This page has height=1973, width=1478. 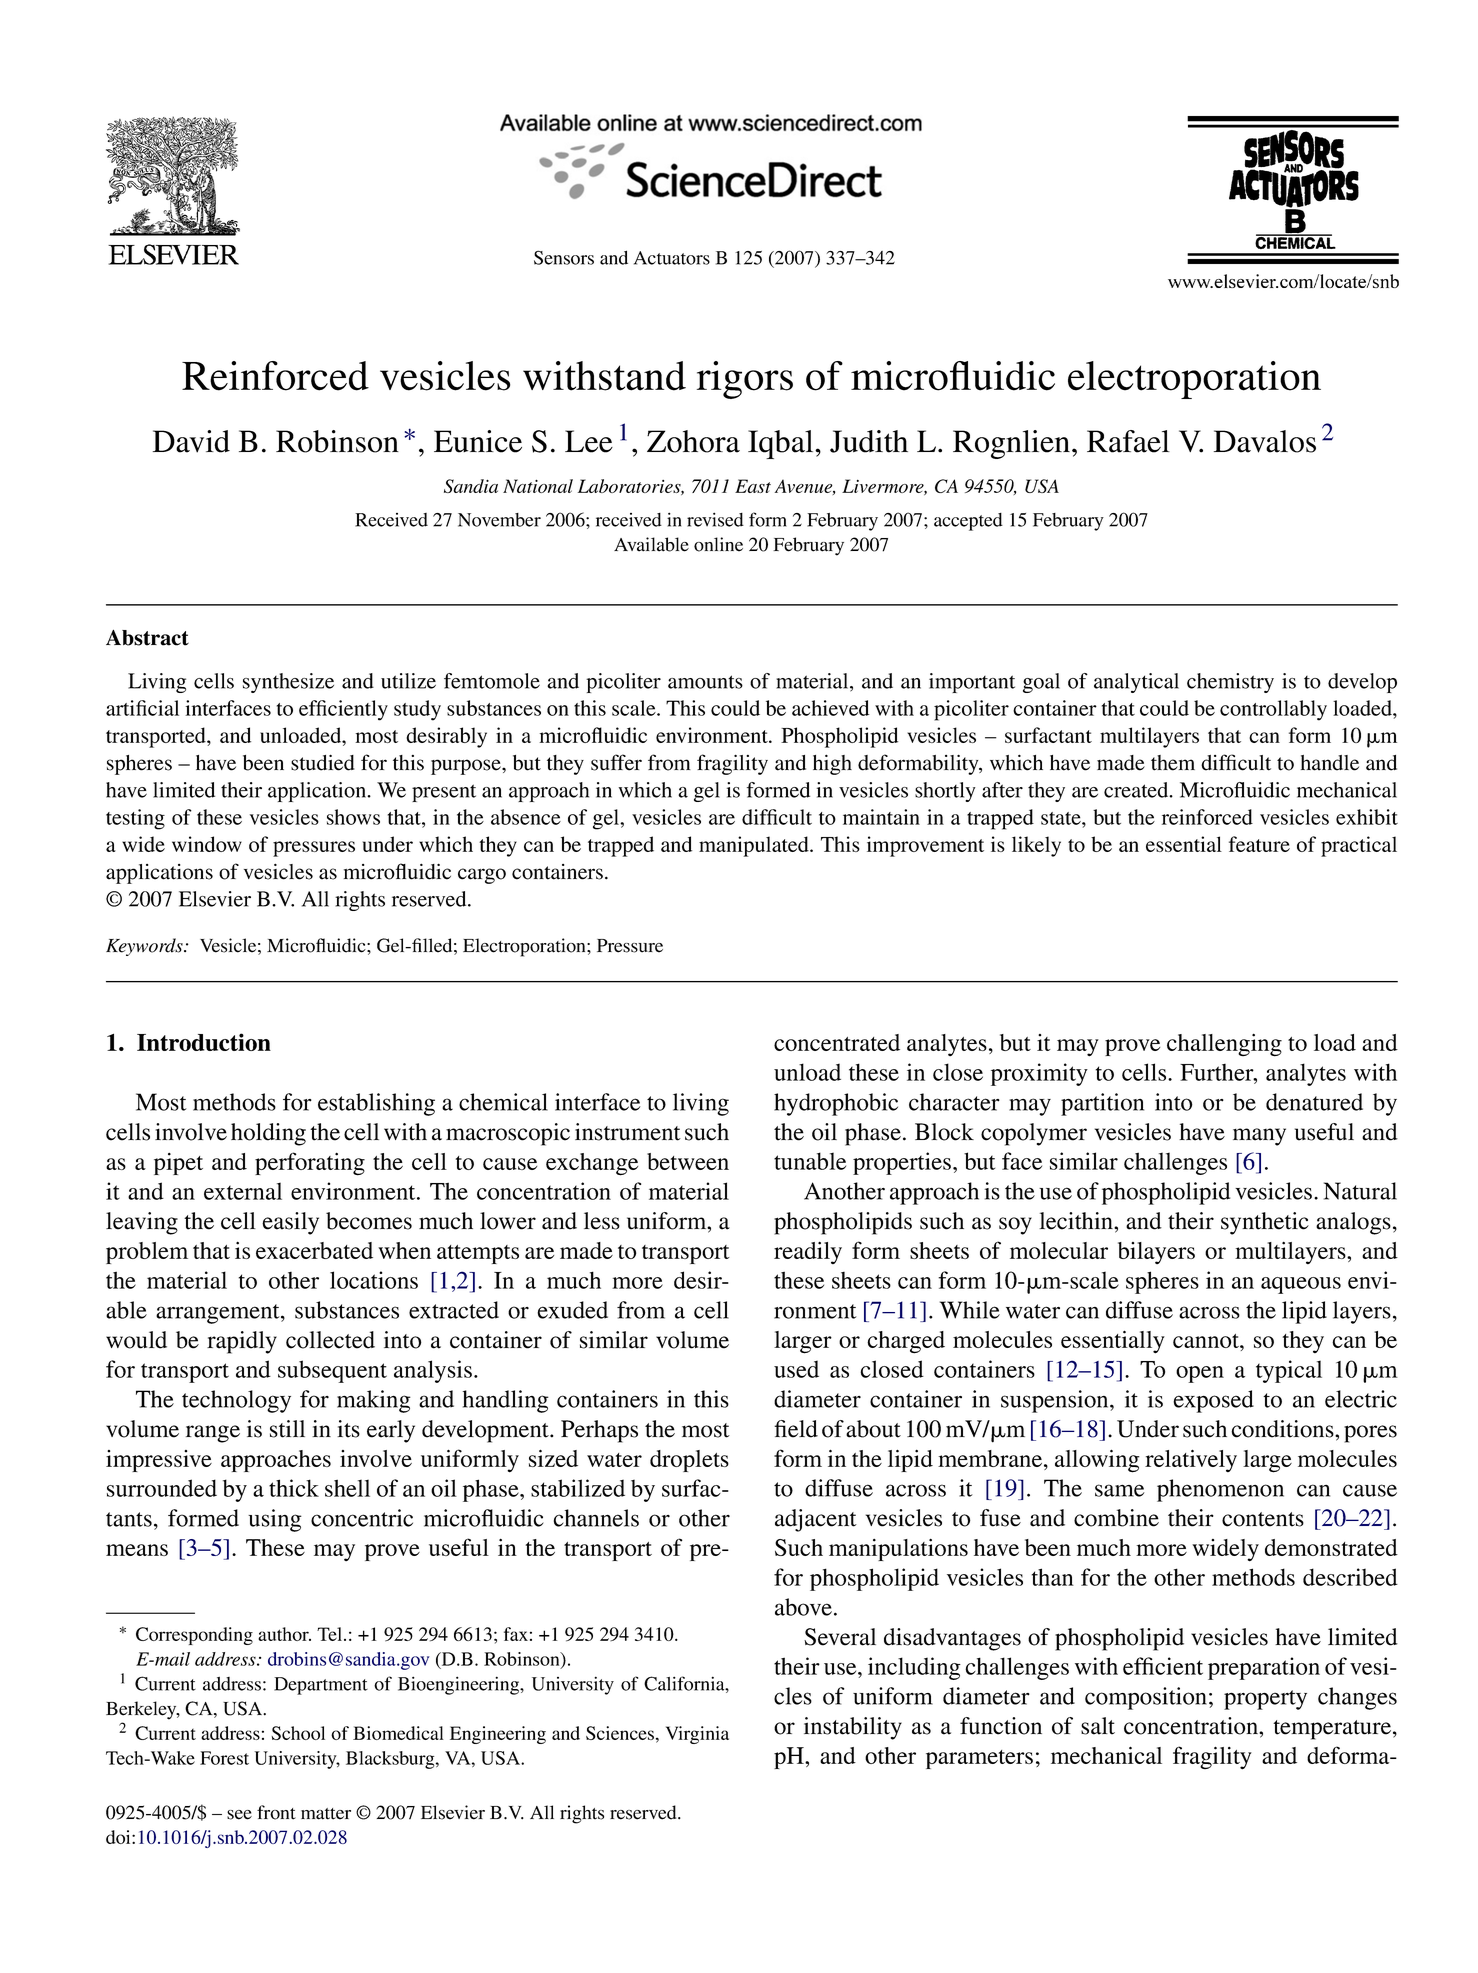 What do you see at coordinates (705, 682) in the page?
I see `amounts` at bounding box center [705, 682].
